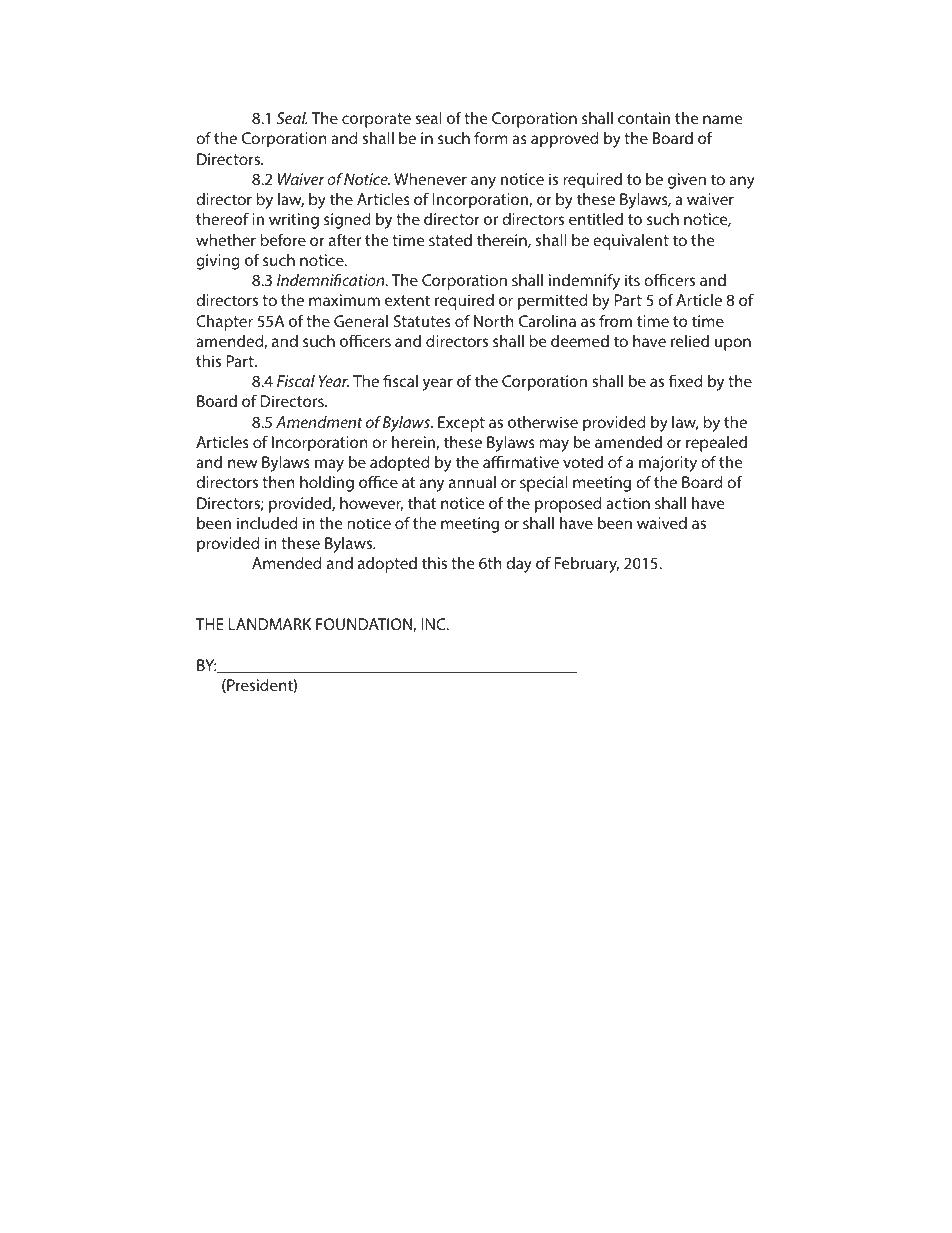 The width and height of the page is (952, 1233). What do you see at coordinates (491, 137) in the page?
I see `form` at bounding box center [491, 137].
